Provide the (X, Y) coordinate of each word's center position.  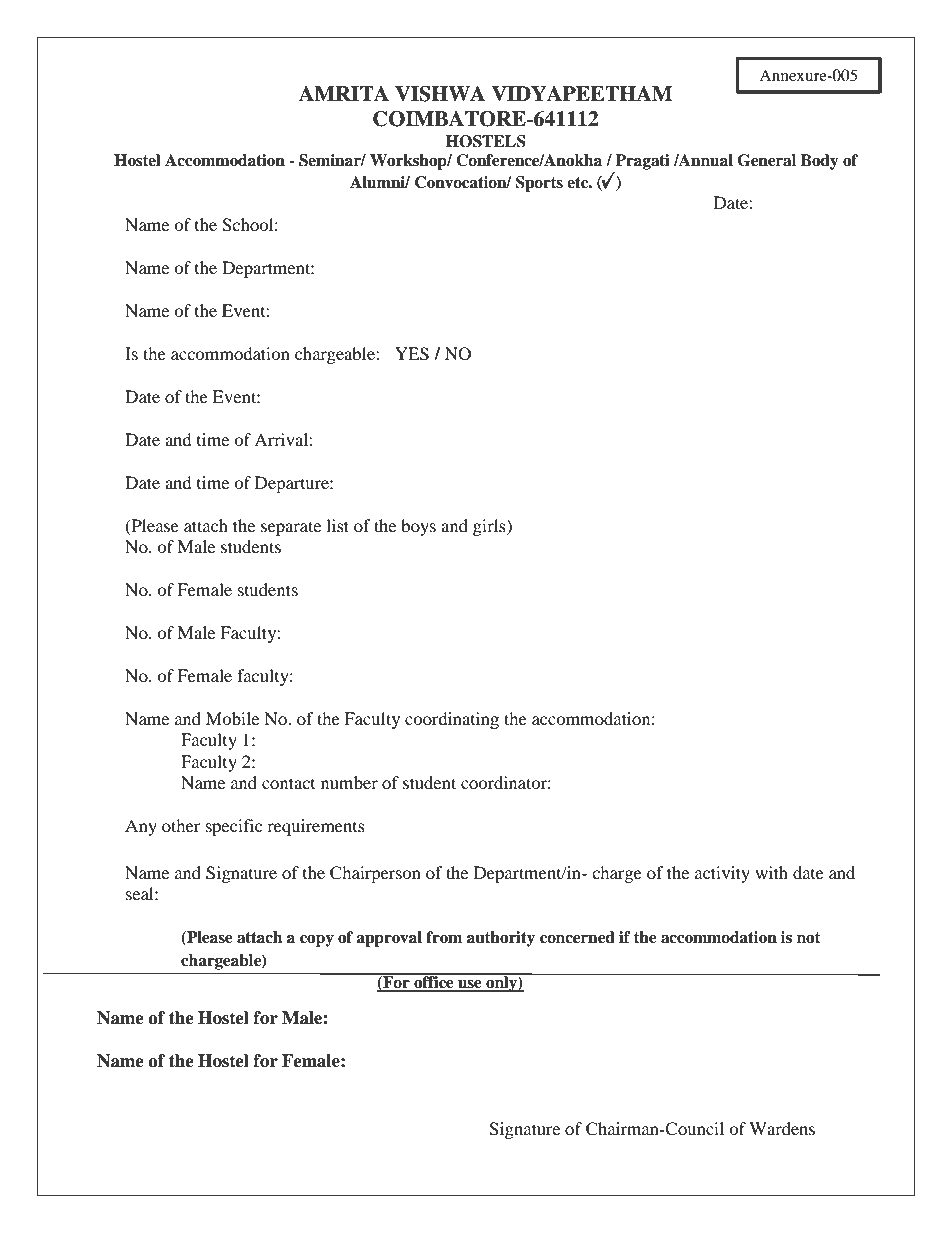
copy (317, 941)
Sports (539, 184)
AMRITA (343, 93)
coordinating (452, 720)
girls (490, 527)
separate (291, 528)
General (767, 160)
